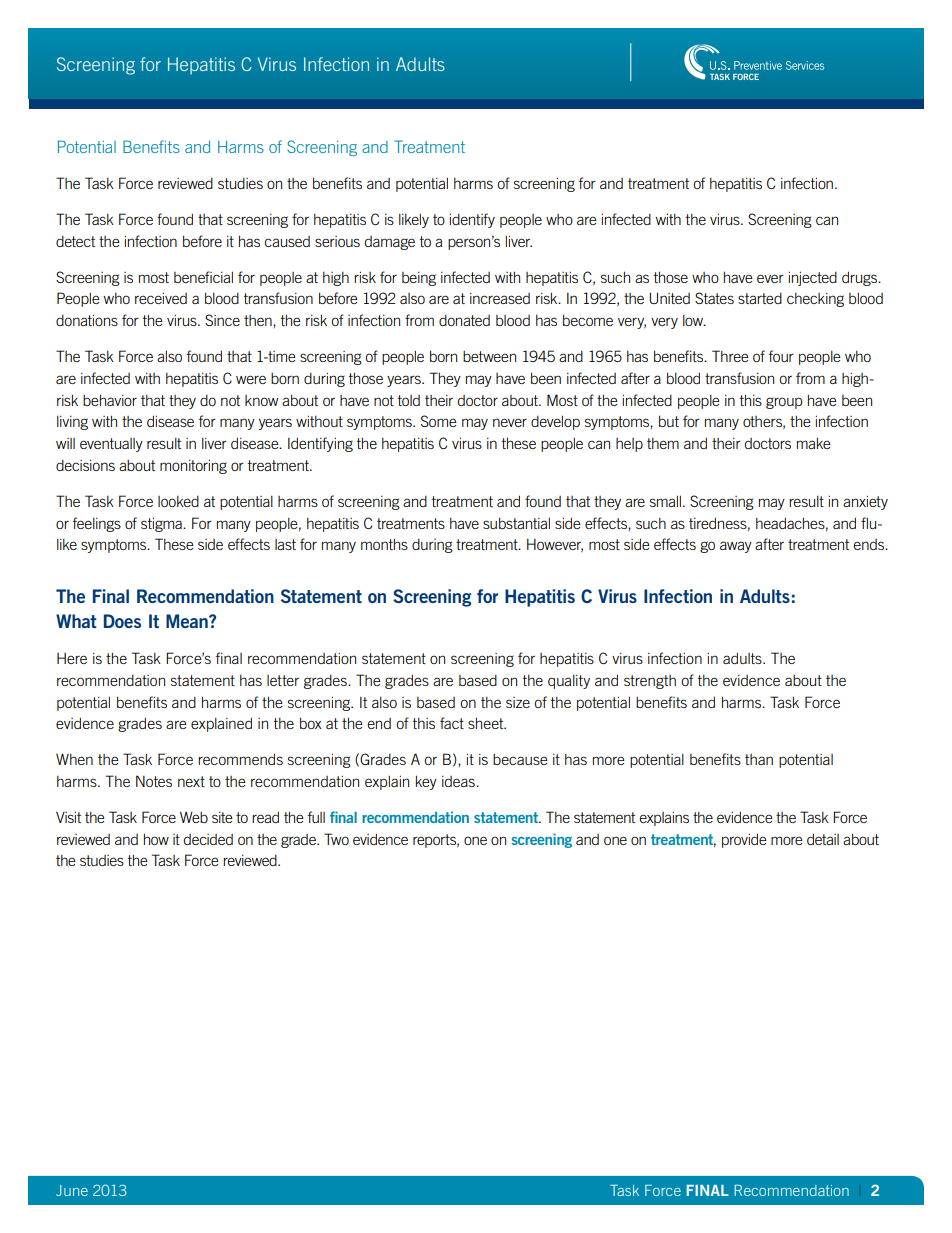 The height and width of the screenshot is (1233, 952). Describe the element at coordinates (336, 839) in the screenshot. I see `Two` at that location.
